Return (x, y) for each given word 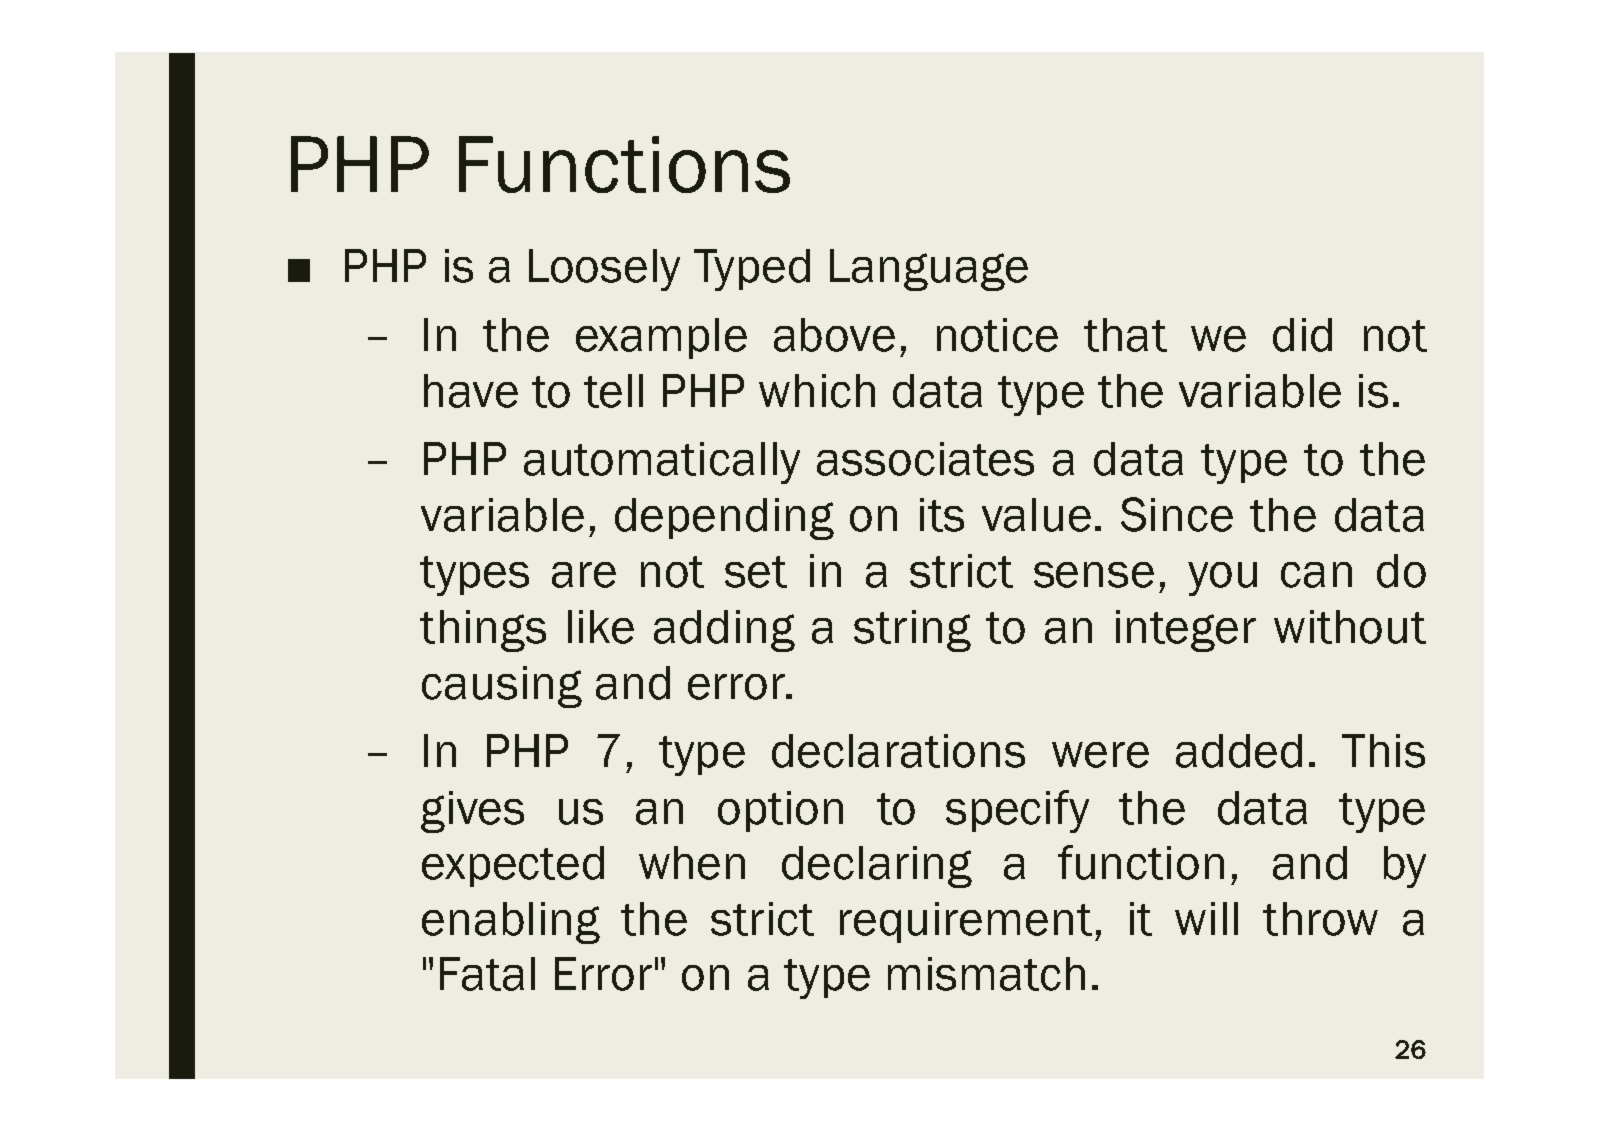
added (1239, 751)
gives (472, 812)
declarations (898, 751)
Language (929, 270)
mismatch (986, 974)
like (601, 627)
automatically (662, 463)
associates (925, 459)
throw (1320, 919)
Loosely (604, 270)
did (1302, 335)
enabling (511, 923)
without (1350, 627)
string (912, 631)
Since (1177, 514)
